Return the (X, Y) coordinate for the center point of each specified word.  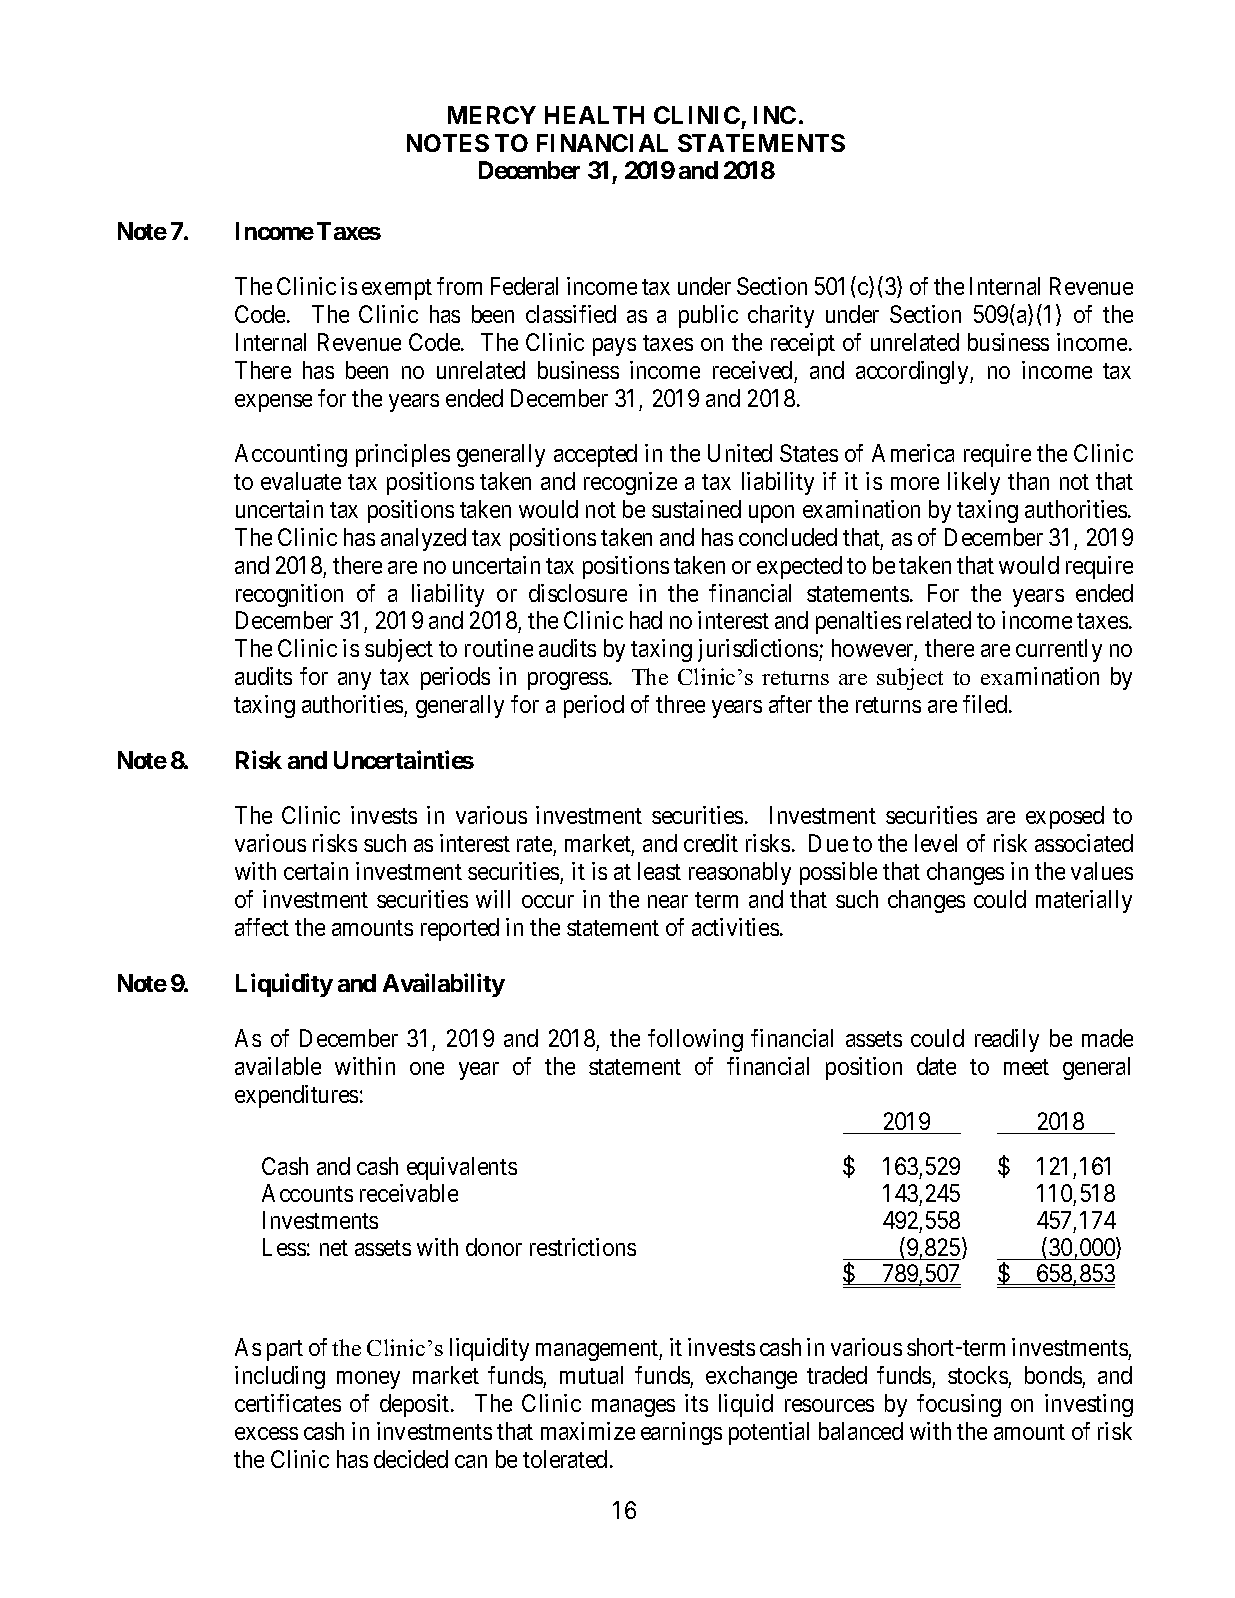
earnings (681, 1433)
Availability (444, 985)
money (368, 1380)
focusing (959, 1405)
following (695, 1040)
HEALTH (594, 115)
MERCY (492, 115)
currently (1059, 650)
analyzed (423, 539)
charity (781, 316)
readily (1007, 1040)
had (646, 620)
